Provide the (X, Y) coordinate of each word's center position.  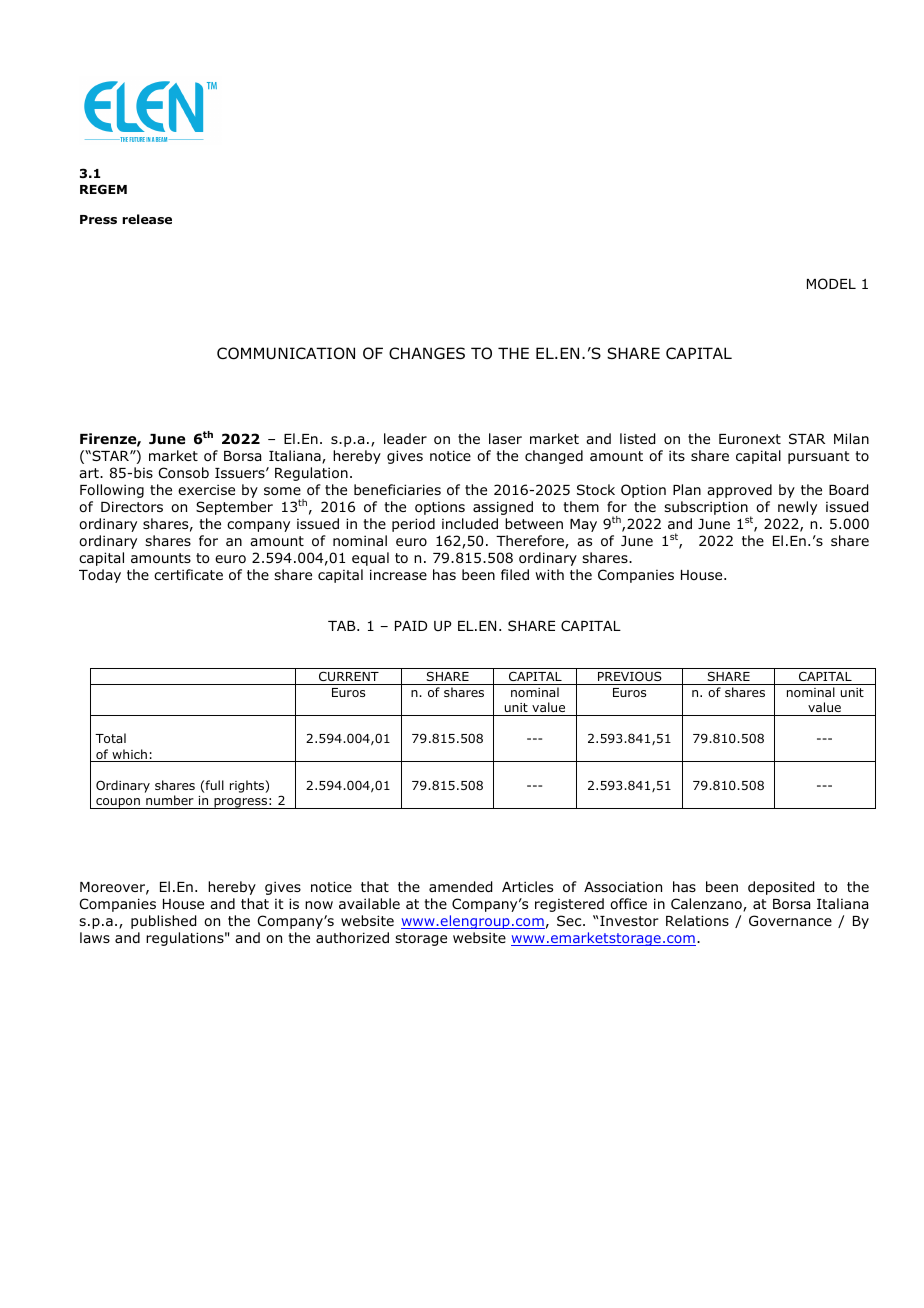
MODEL (831, 284)
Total (110, 738)
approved (739, 491)
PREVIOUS (630, 678)
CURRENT (349, 678)
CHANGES (427, 353)
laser (505, 438)
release (147, 219)
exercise (206, 489)
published (163, 922)
